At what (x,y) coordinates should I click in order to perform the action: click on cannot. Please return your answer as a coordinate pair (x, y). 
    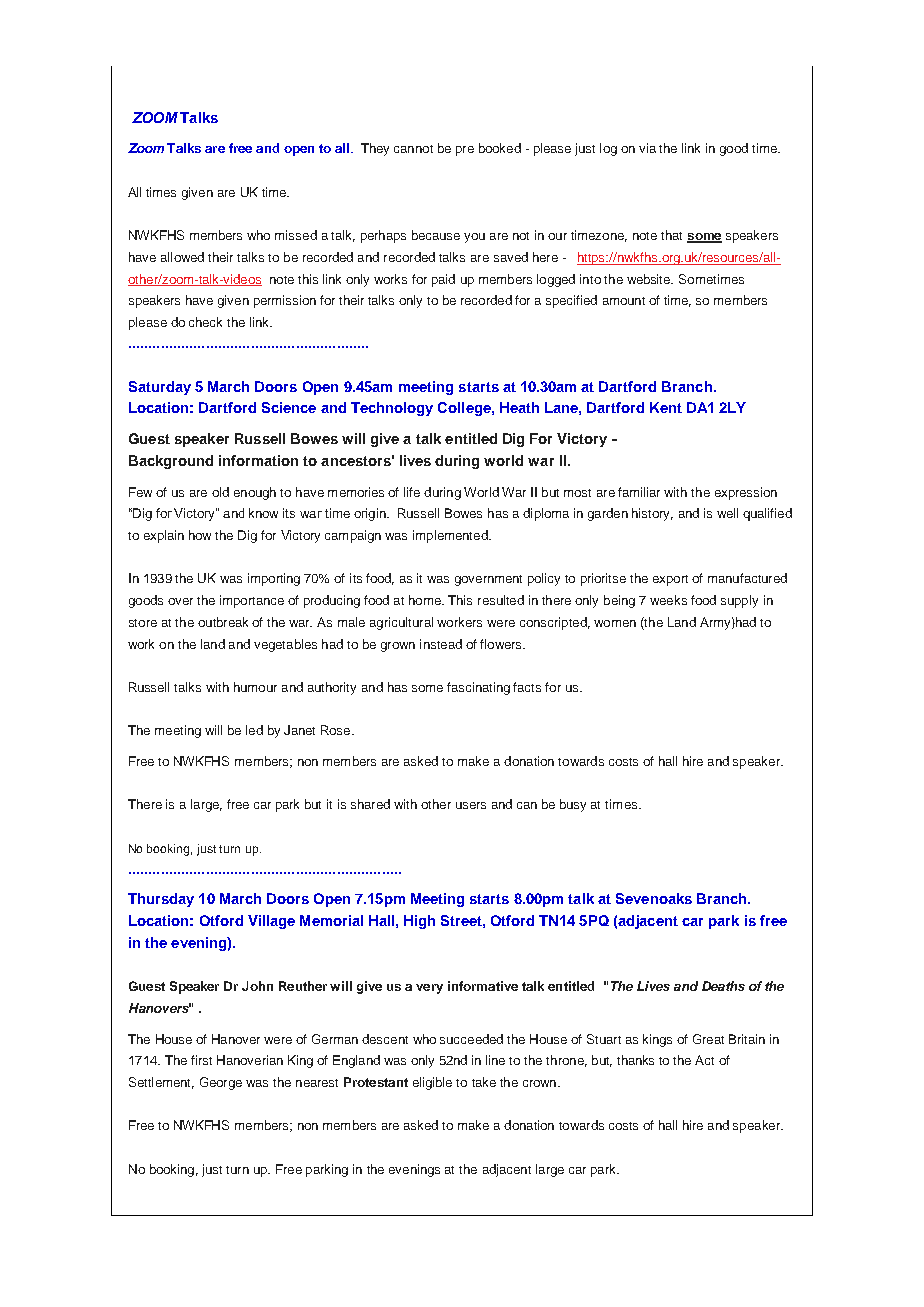
    Looking at the image, I should click on (413, 149).
